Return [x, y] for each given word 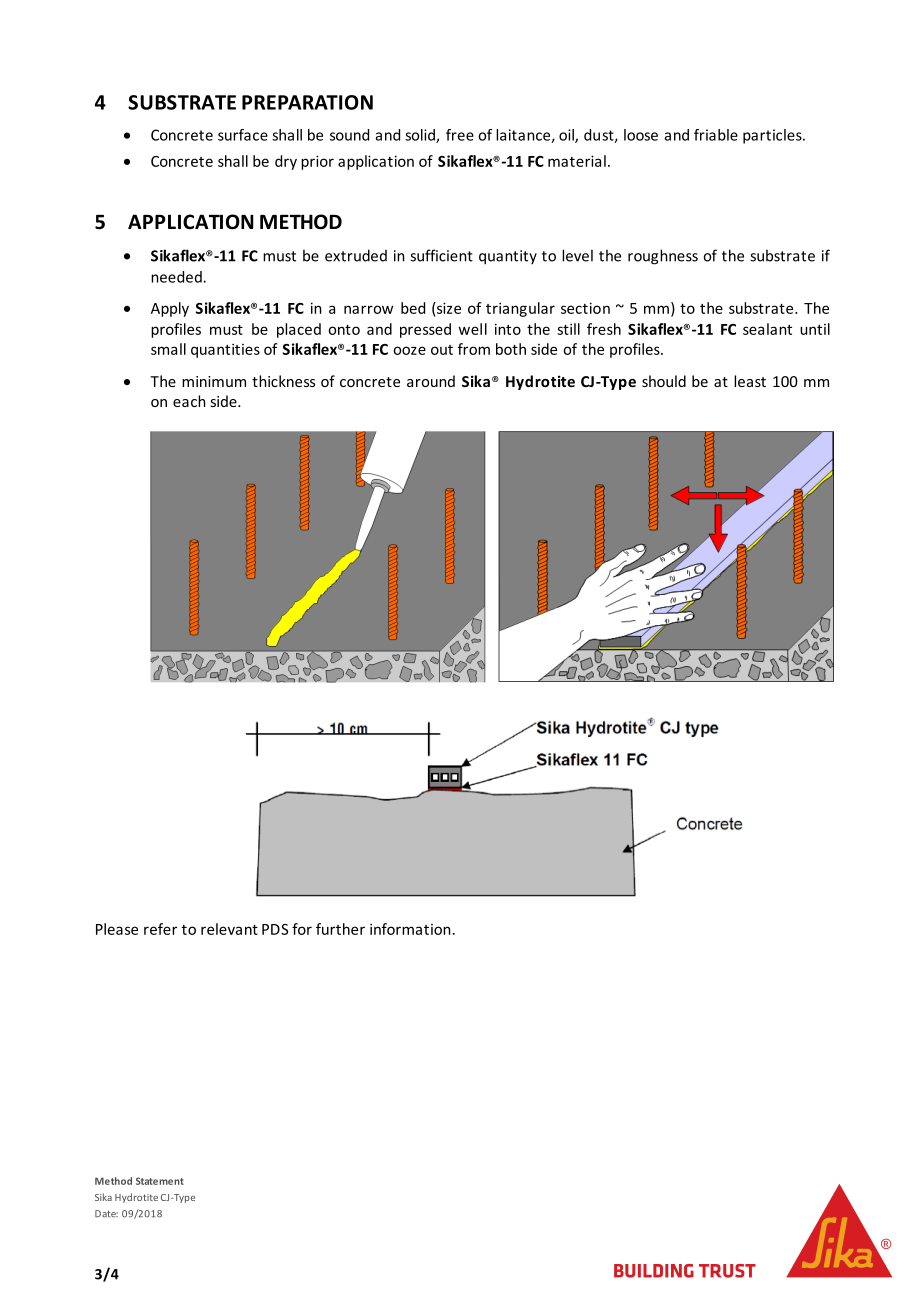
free [460, 135]
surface [243, 135]
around [431, 381]
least [750, 381]
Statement [160, 1181]
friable [716, 135]
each [189, 401]
